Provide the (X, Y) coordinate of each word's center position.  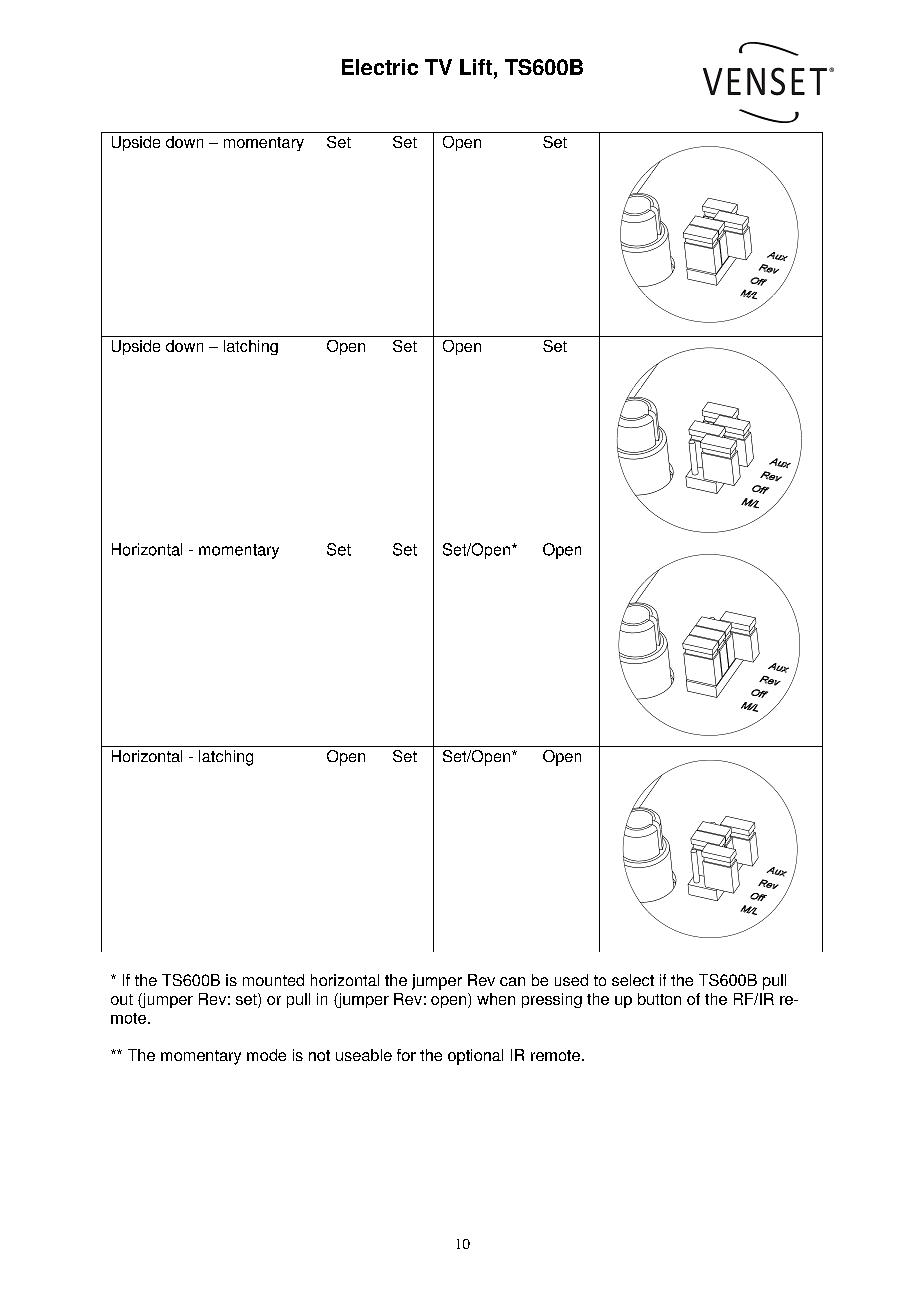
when (496, 999)
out (122, 999)
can (512, 981)
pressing (552, 1000)
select (633, 980)
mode (266, 1055)
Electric (380, 67)
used (571, 980)
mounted (273, 980)
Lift (476, 67)
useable (364, 1055)
